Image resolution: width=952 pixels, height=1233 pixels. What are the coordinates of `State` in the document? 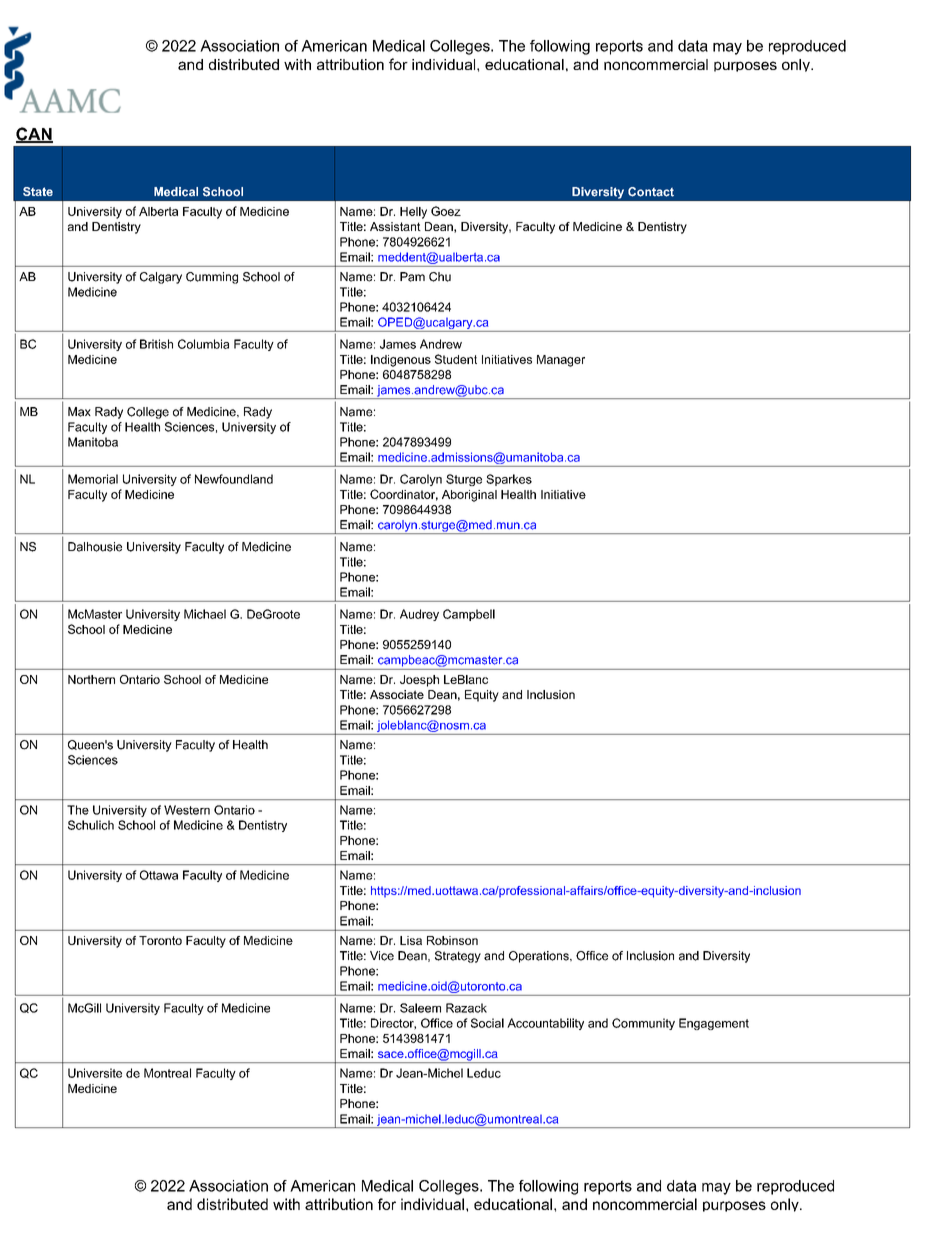 It's located at (38, 191).
